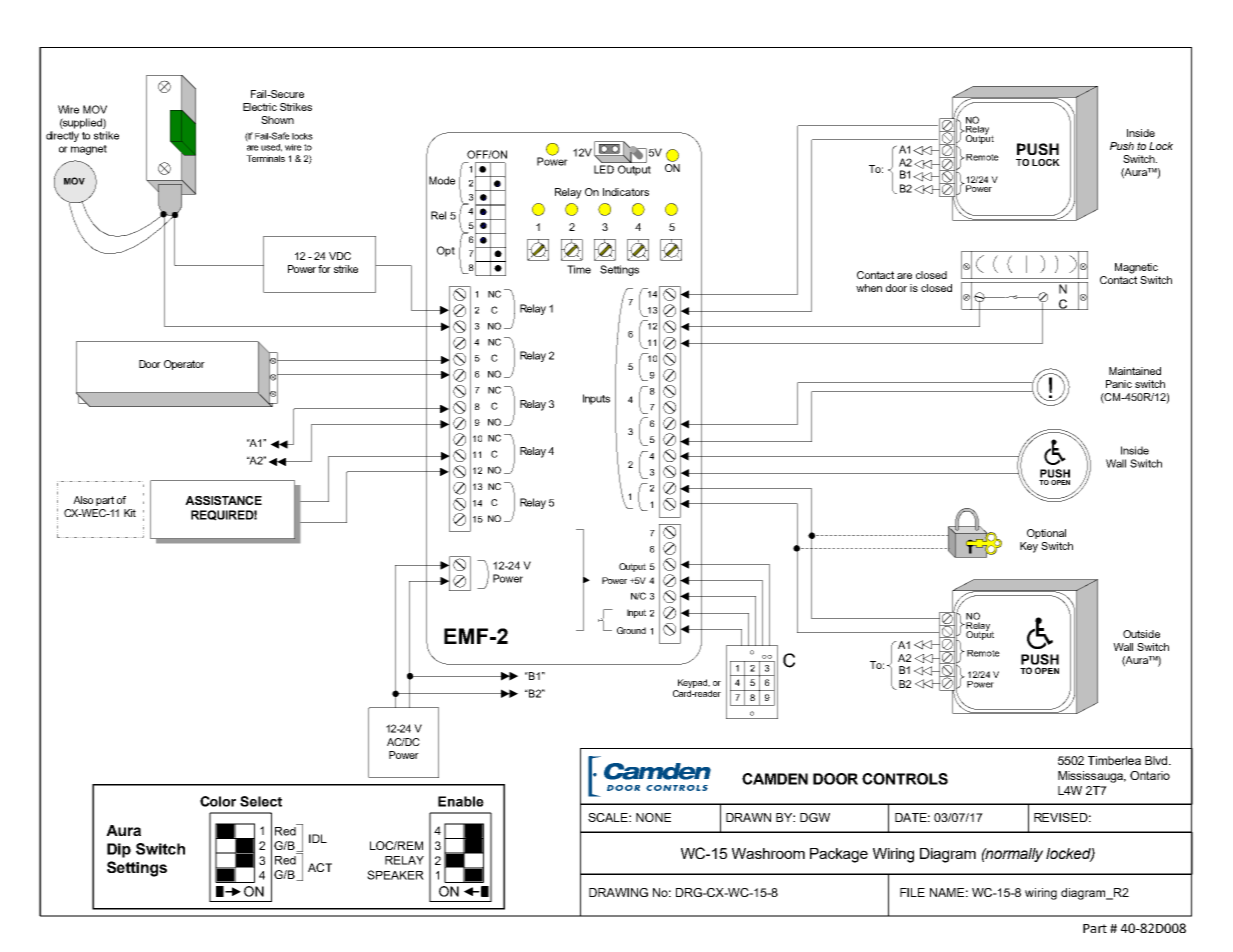 This screenshot has width=1233, height=952. Describe the element at coordinates (119, 850) in the screenshot. I see `Dip` at that location.
